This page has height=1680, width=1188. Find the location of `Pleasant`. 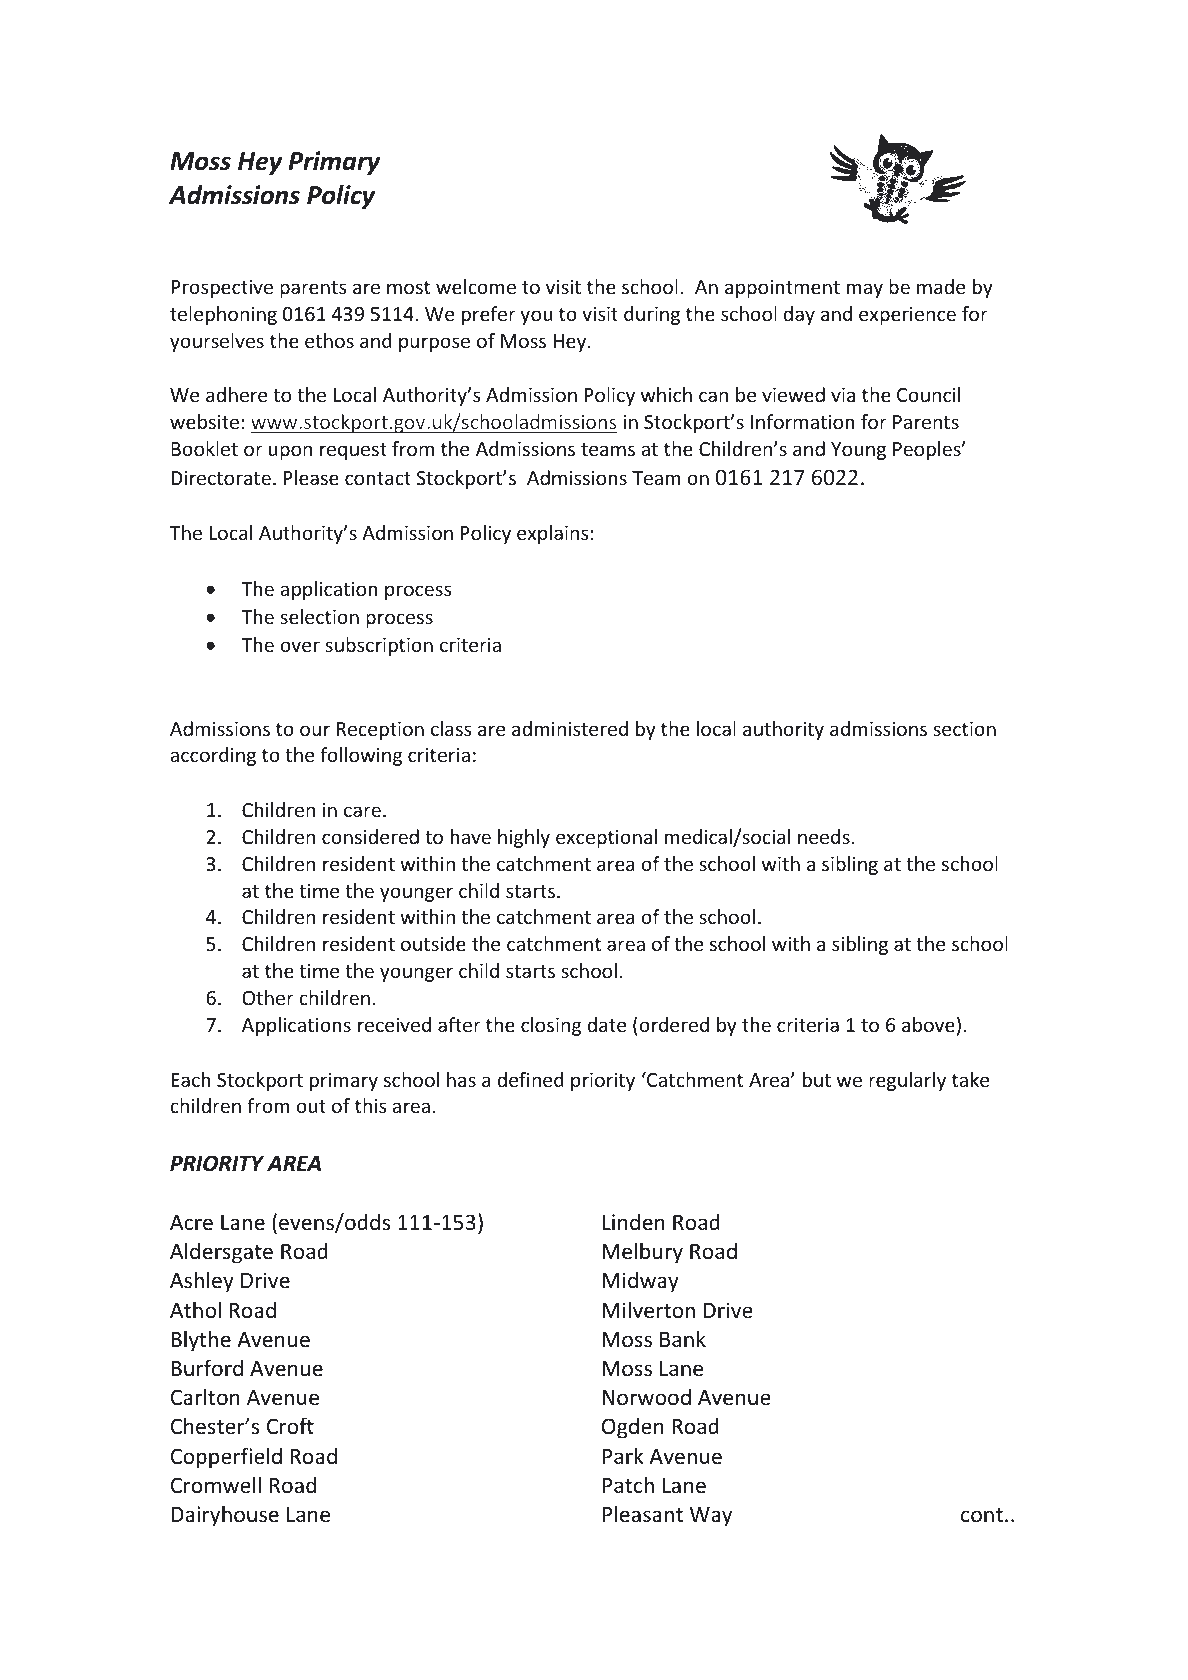

Pleasant is located at coordinates (642, 1514).
